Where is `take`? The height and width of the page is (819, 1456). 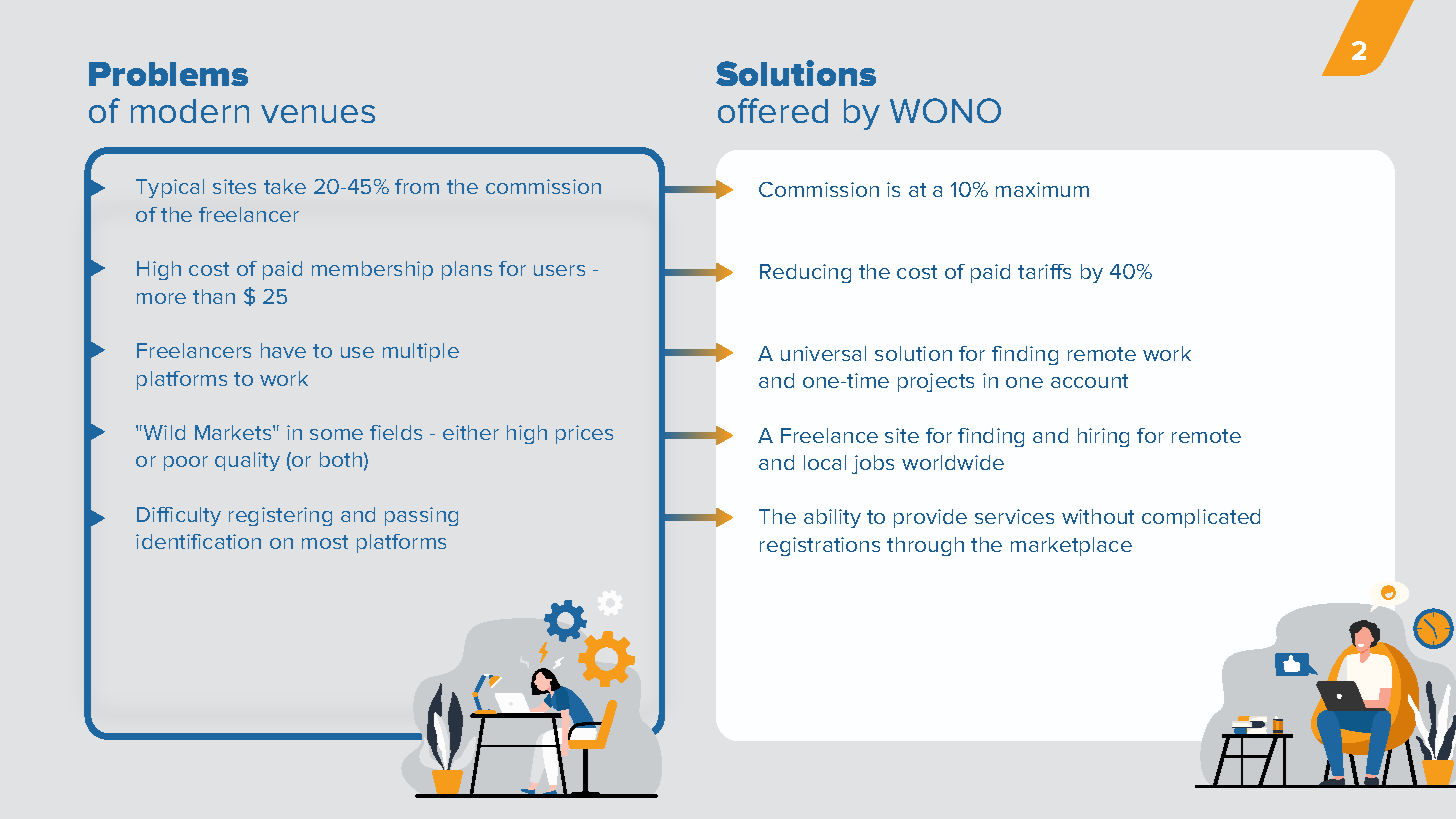 take is located at coordinates (285, 186).
